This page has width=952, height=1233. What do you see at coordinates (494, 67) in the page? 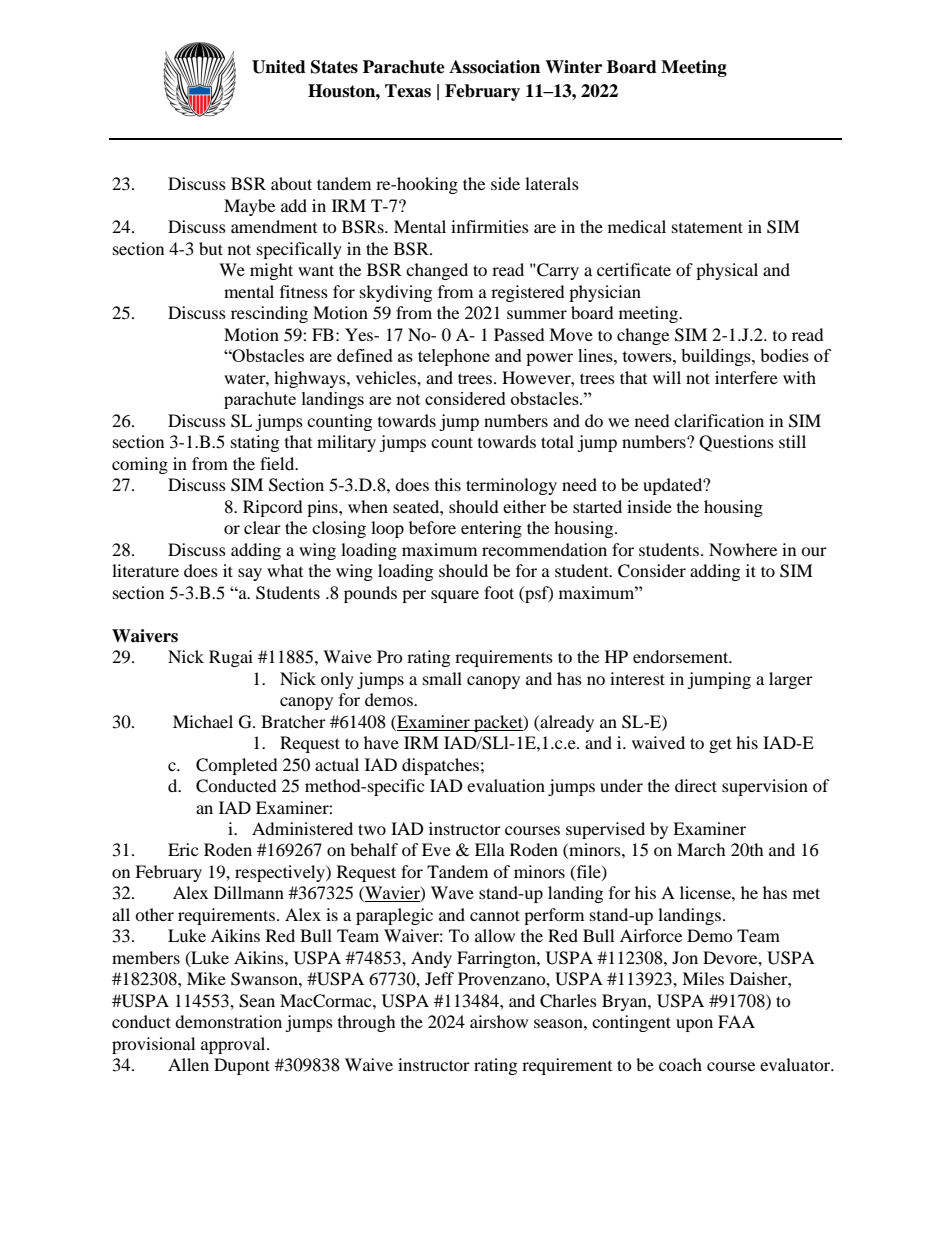
I see `Association` at bounding box center [494, 67].
